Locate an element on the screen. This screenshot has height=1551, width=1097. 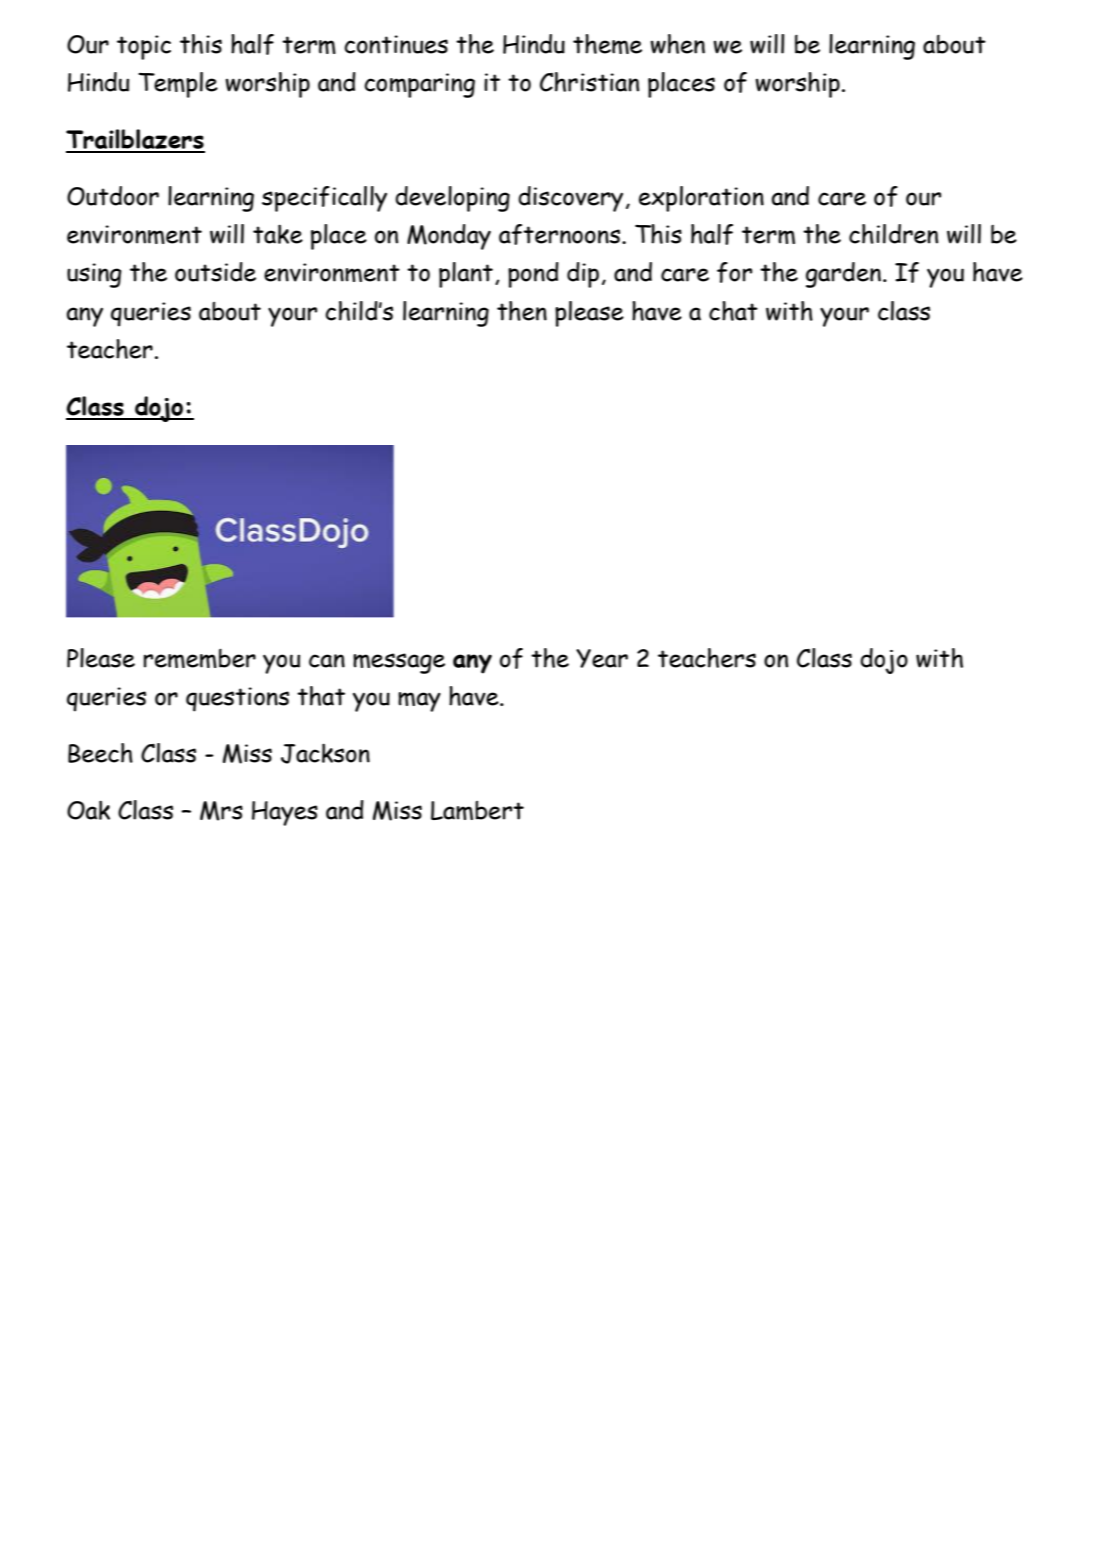
remember is located at coordinates (200, 658).
